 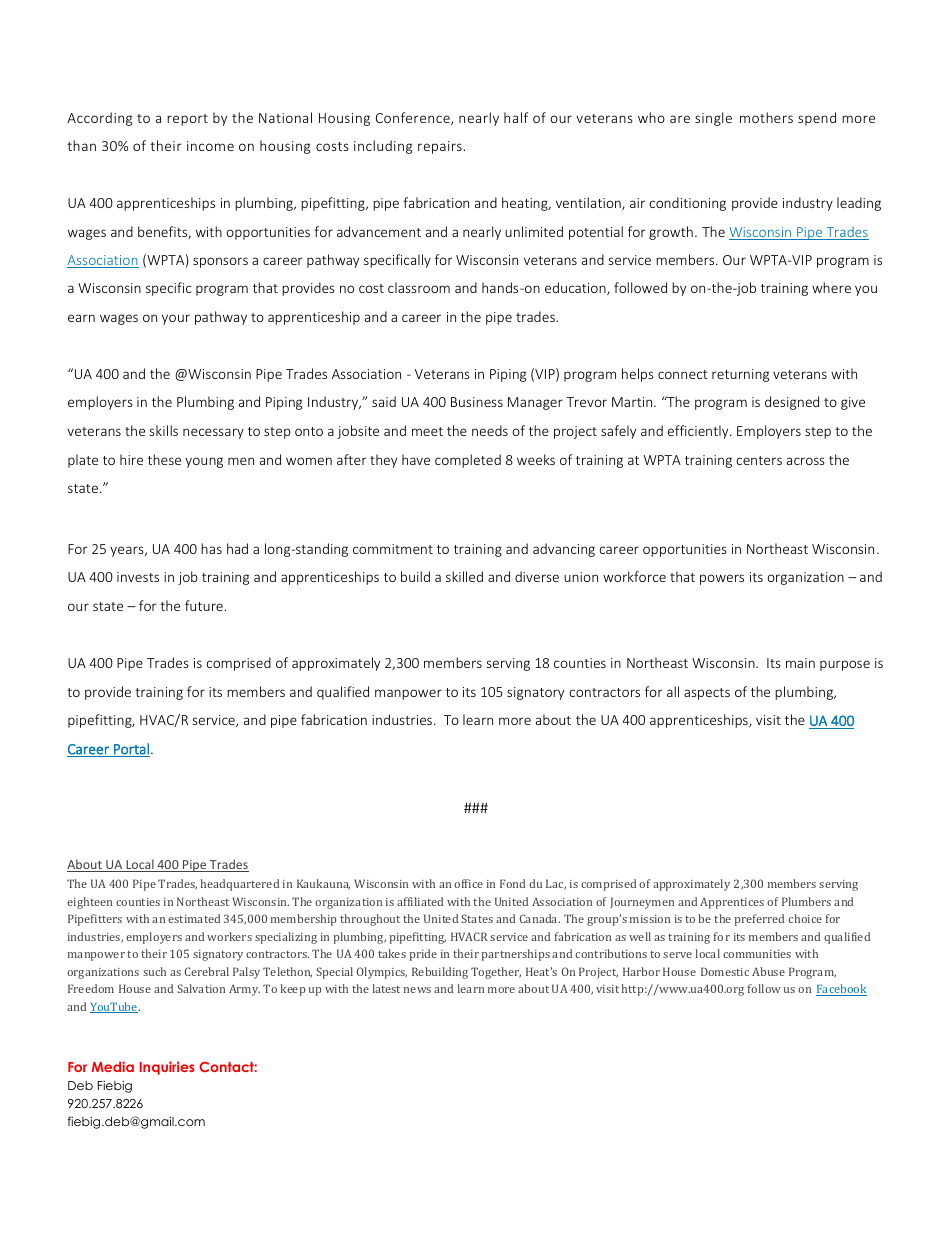 I want to click on repairs, so click(x=440, y=147).
